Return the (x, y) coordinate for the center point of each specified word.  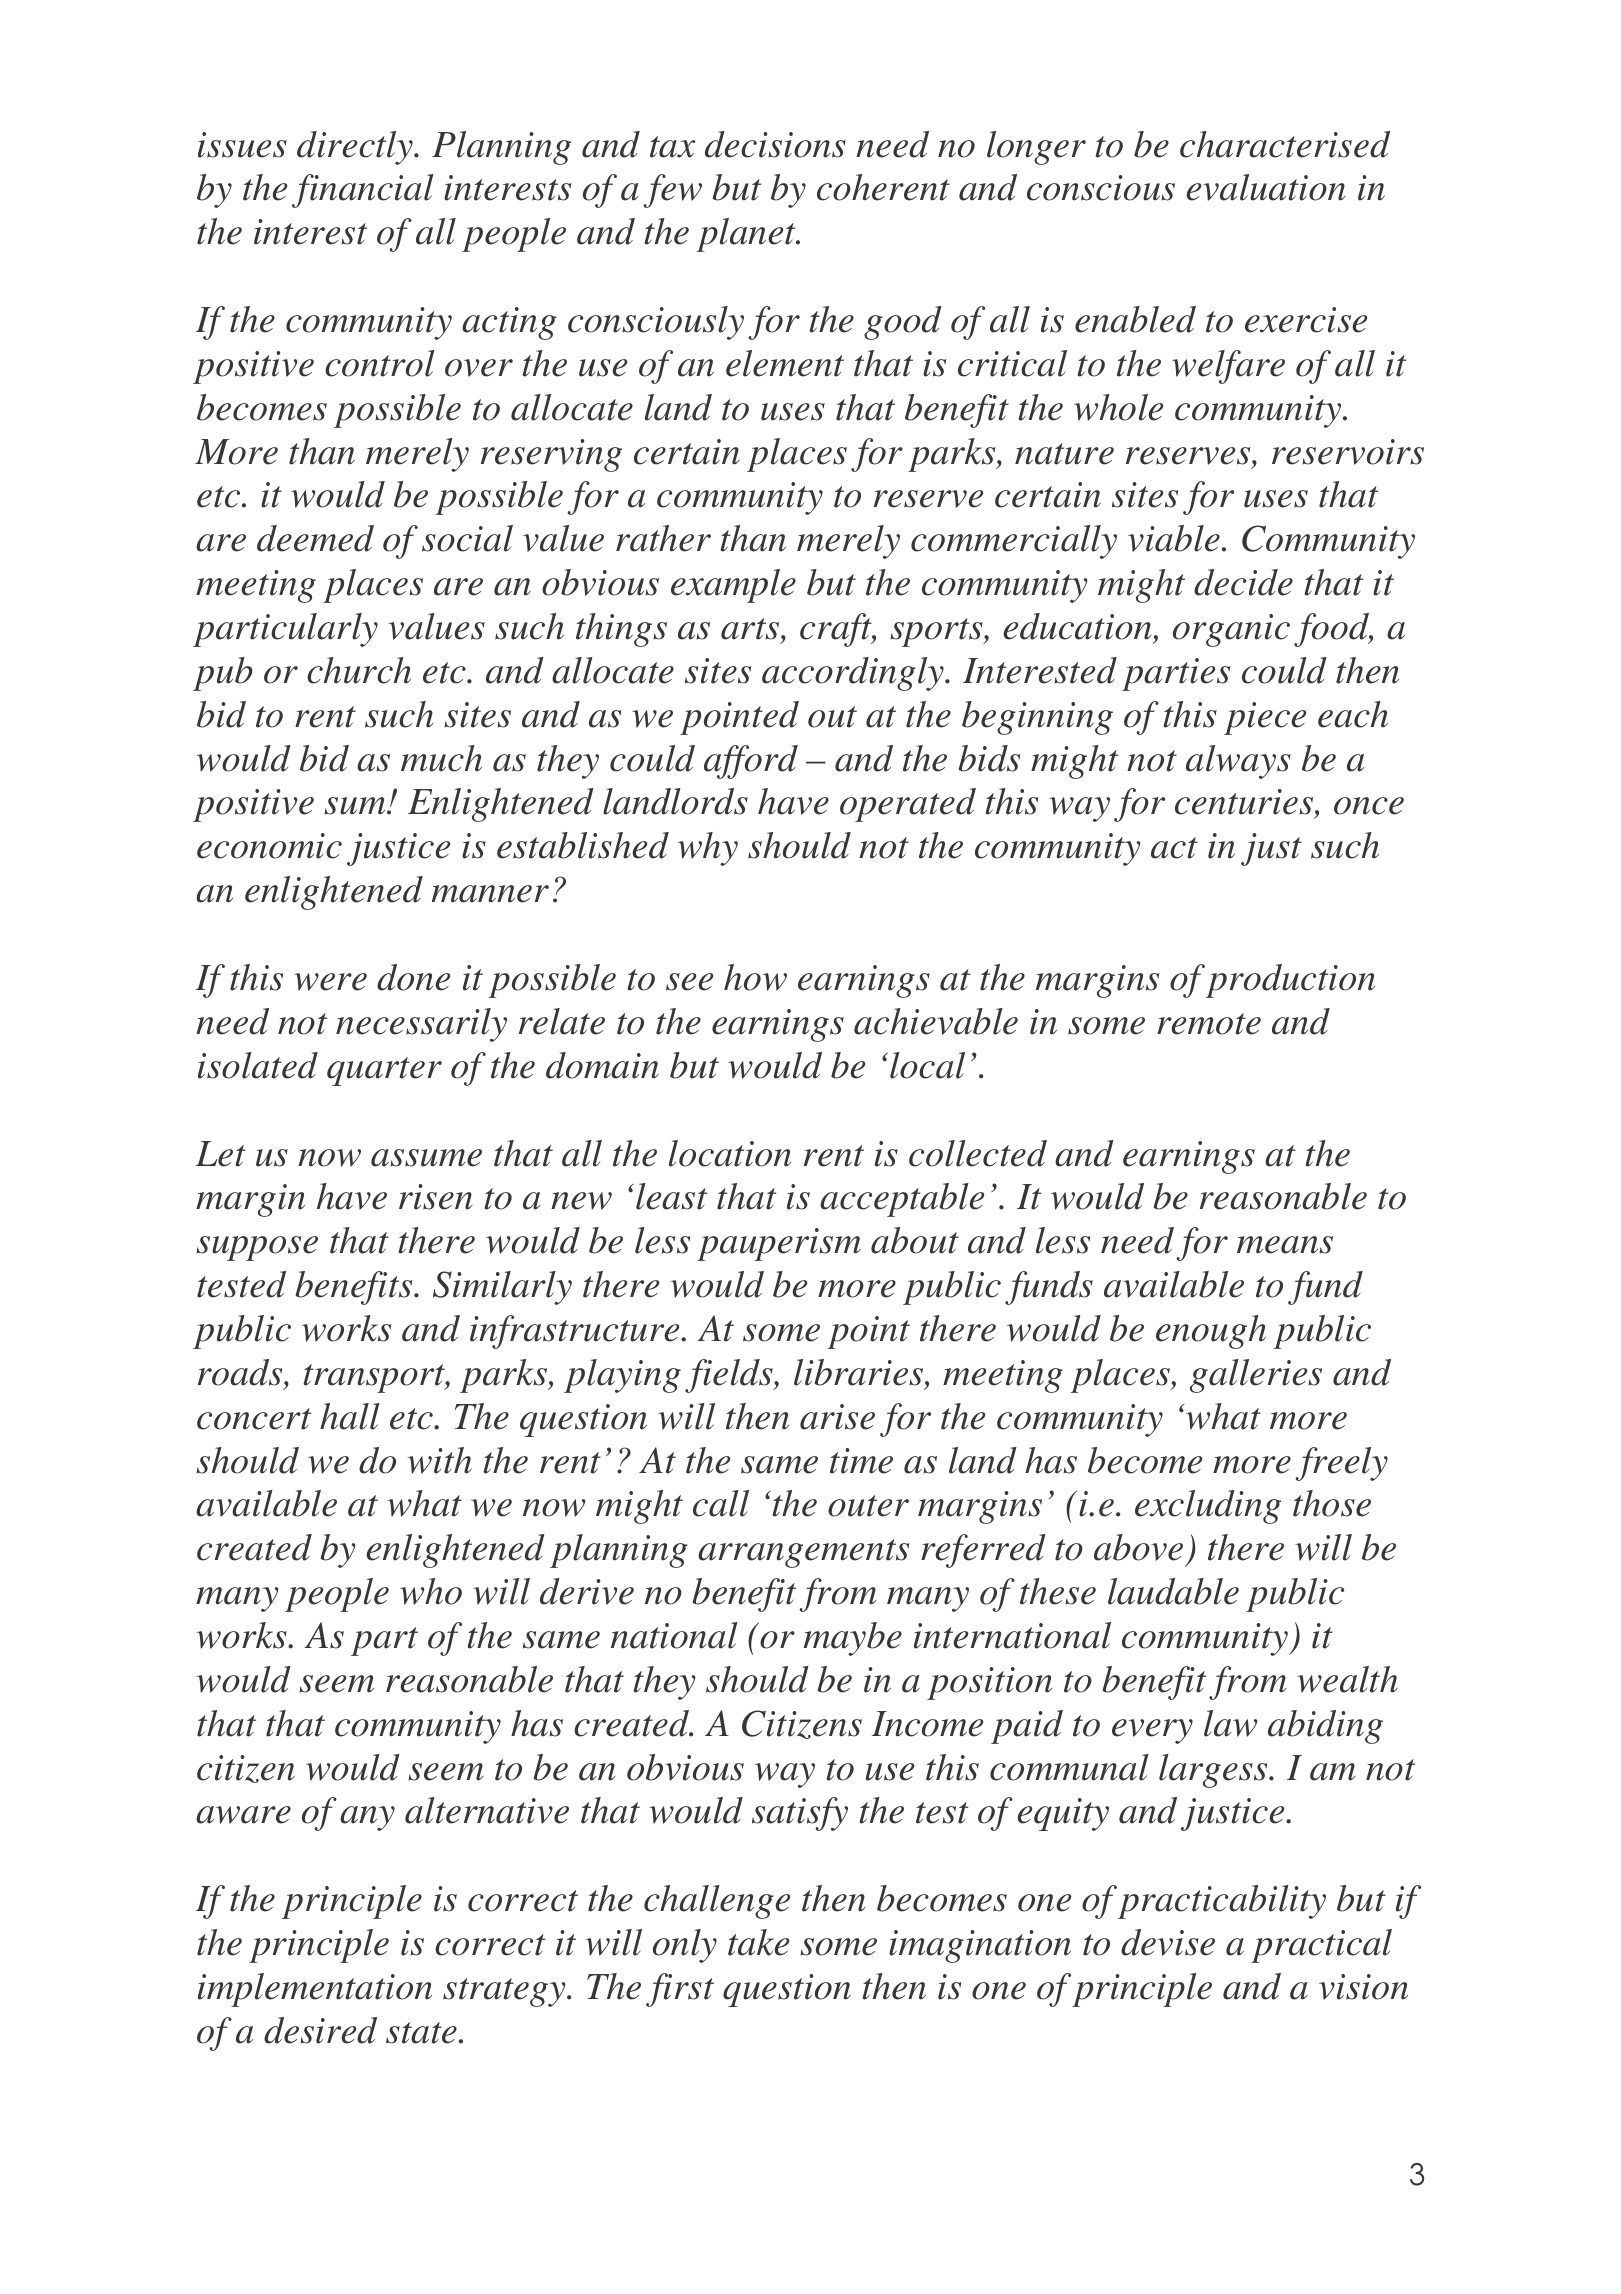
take (758, 1942)
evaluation (1266, 187)
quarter (384, 1071)
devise (1168, 1942)
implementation (315, 1990)
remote (1209, 1024)
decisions (775, 144)
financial (363, 191)
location (730, 1153)
